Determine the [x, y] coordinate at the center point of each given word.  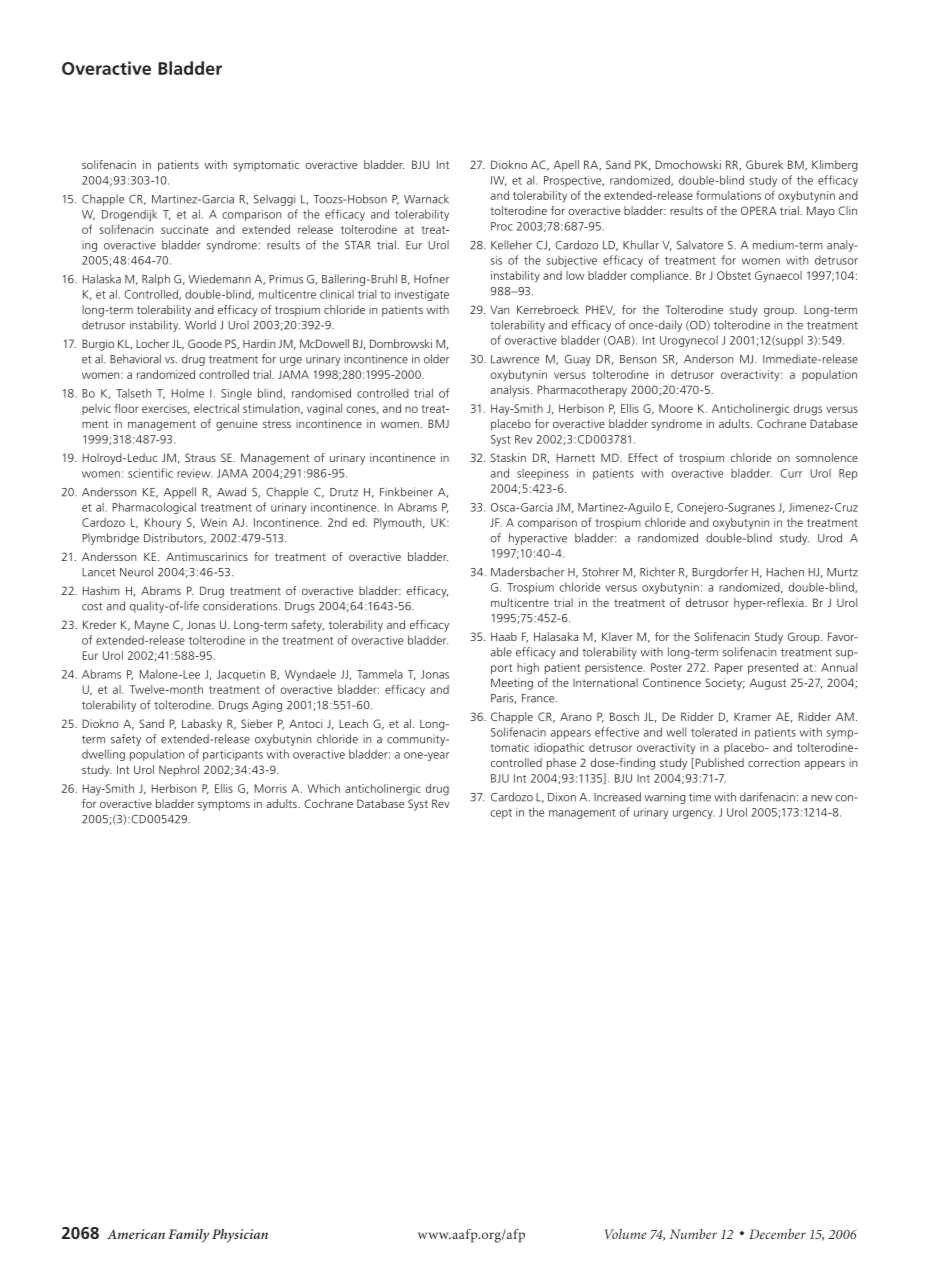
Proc [502, 226]
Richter [657, 572]
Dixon [562, 797]
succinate [184, 229]
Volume [626, 1234]
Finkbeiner [406, 492]
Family [188, 1236]
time [700, 797]
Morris [271, 788]
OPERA [759, 210]
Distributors [174, 538]
